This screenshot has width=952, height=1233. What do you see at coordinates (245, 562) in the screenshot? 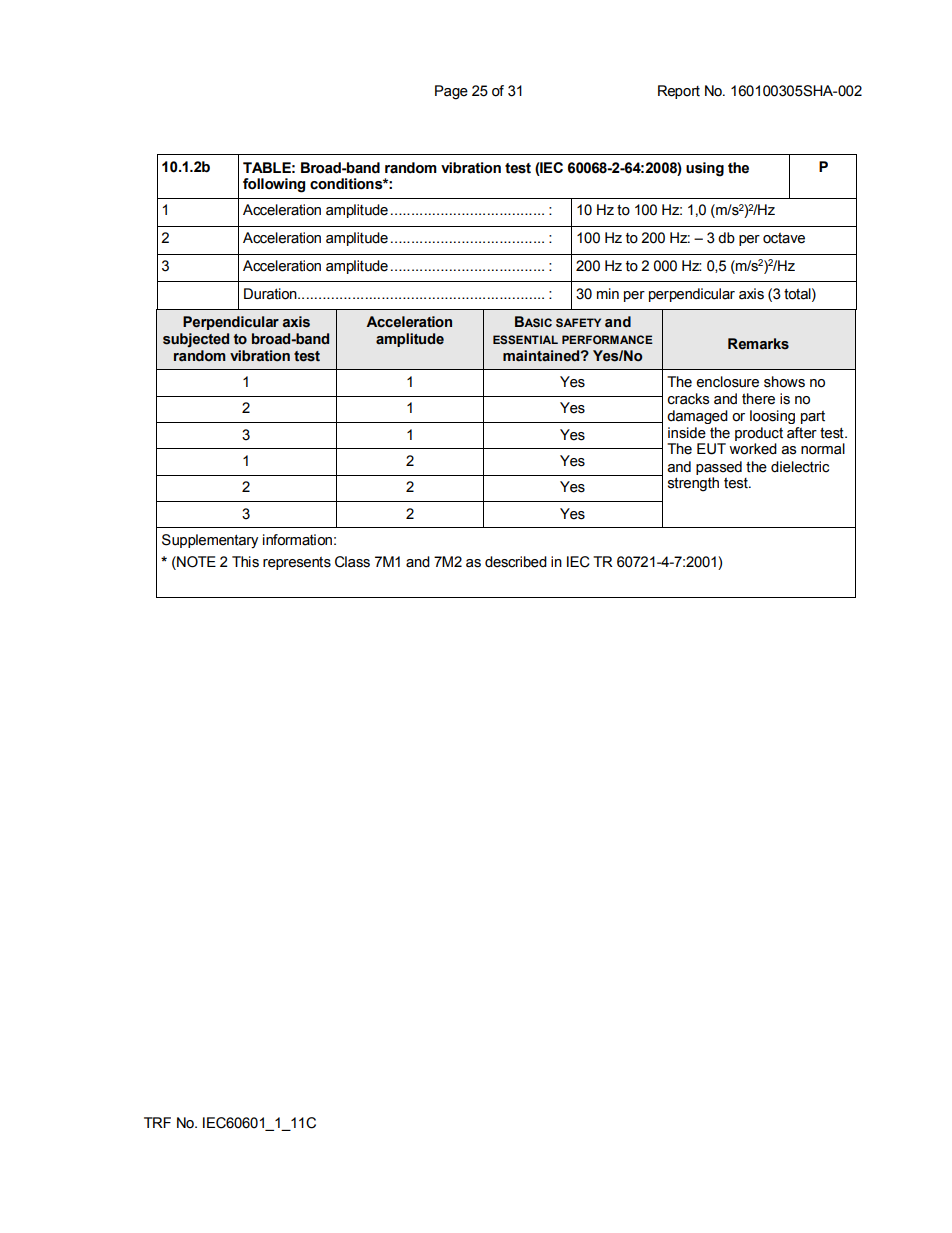
I see `This` at bounding box center [245, 562].
